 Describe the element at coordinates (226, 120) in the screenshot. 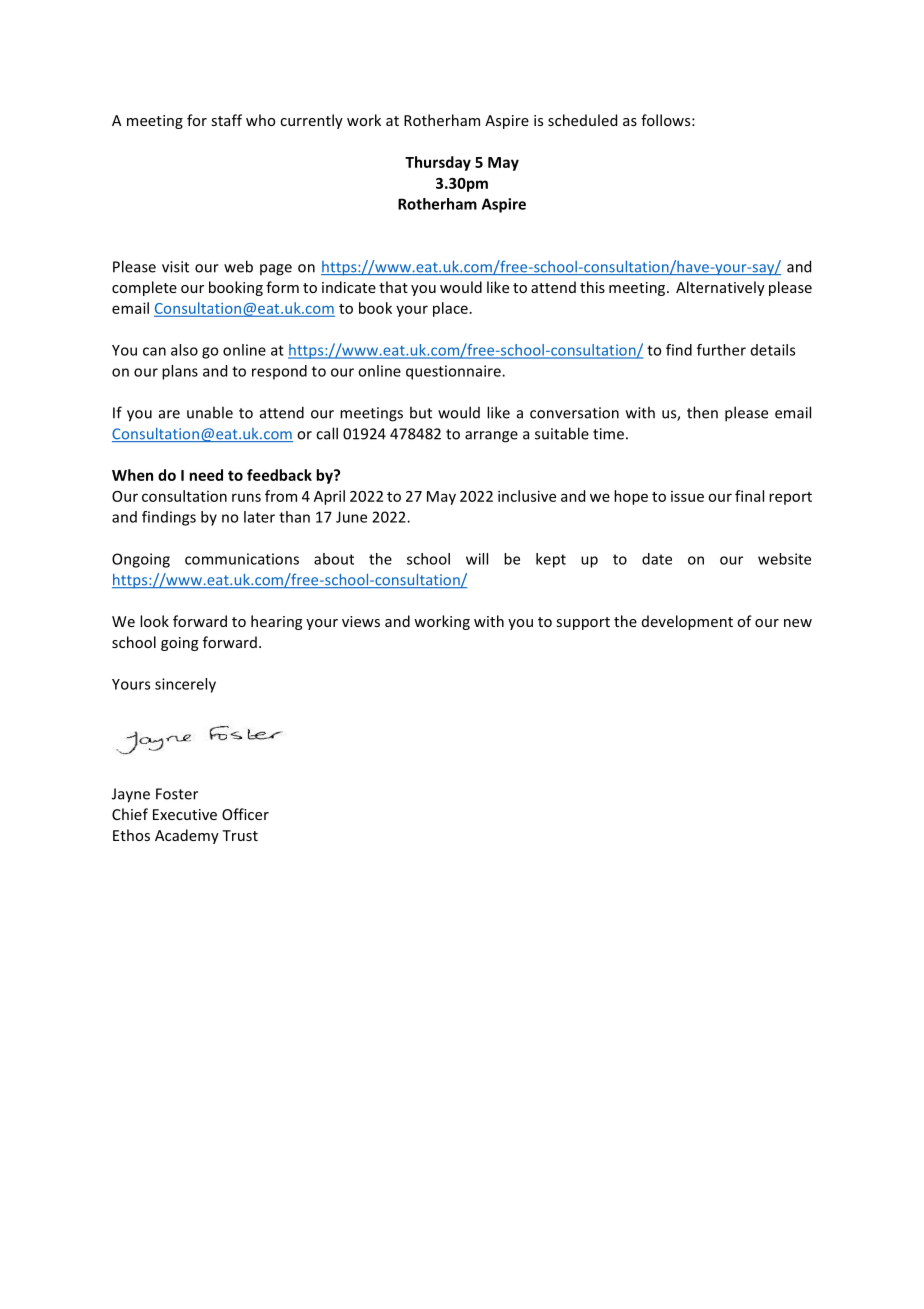

I see `staff` at that location.
